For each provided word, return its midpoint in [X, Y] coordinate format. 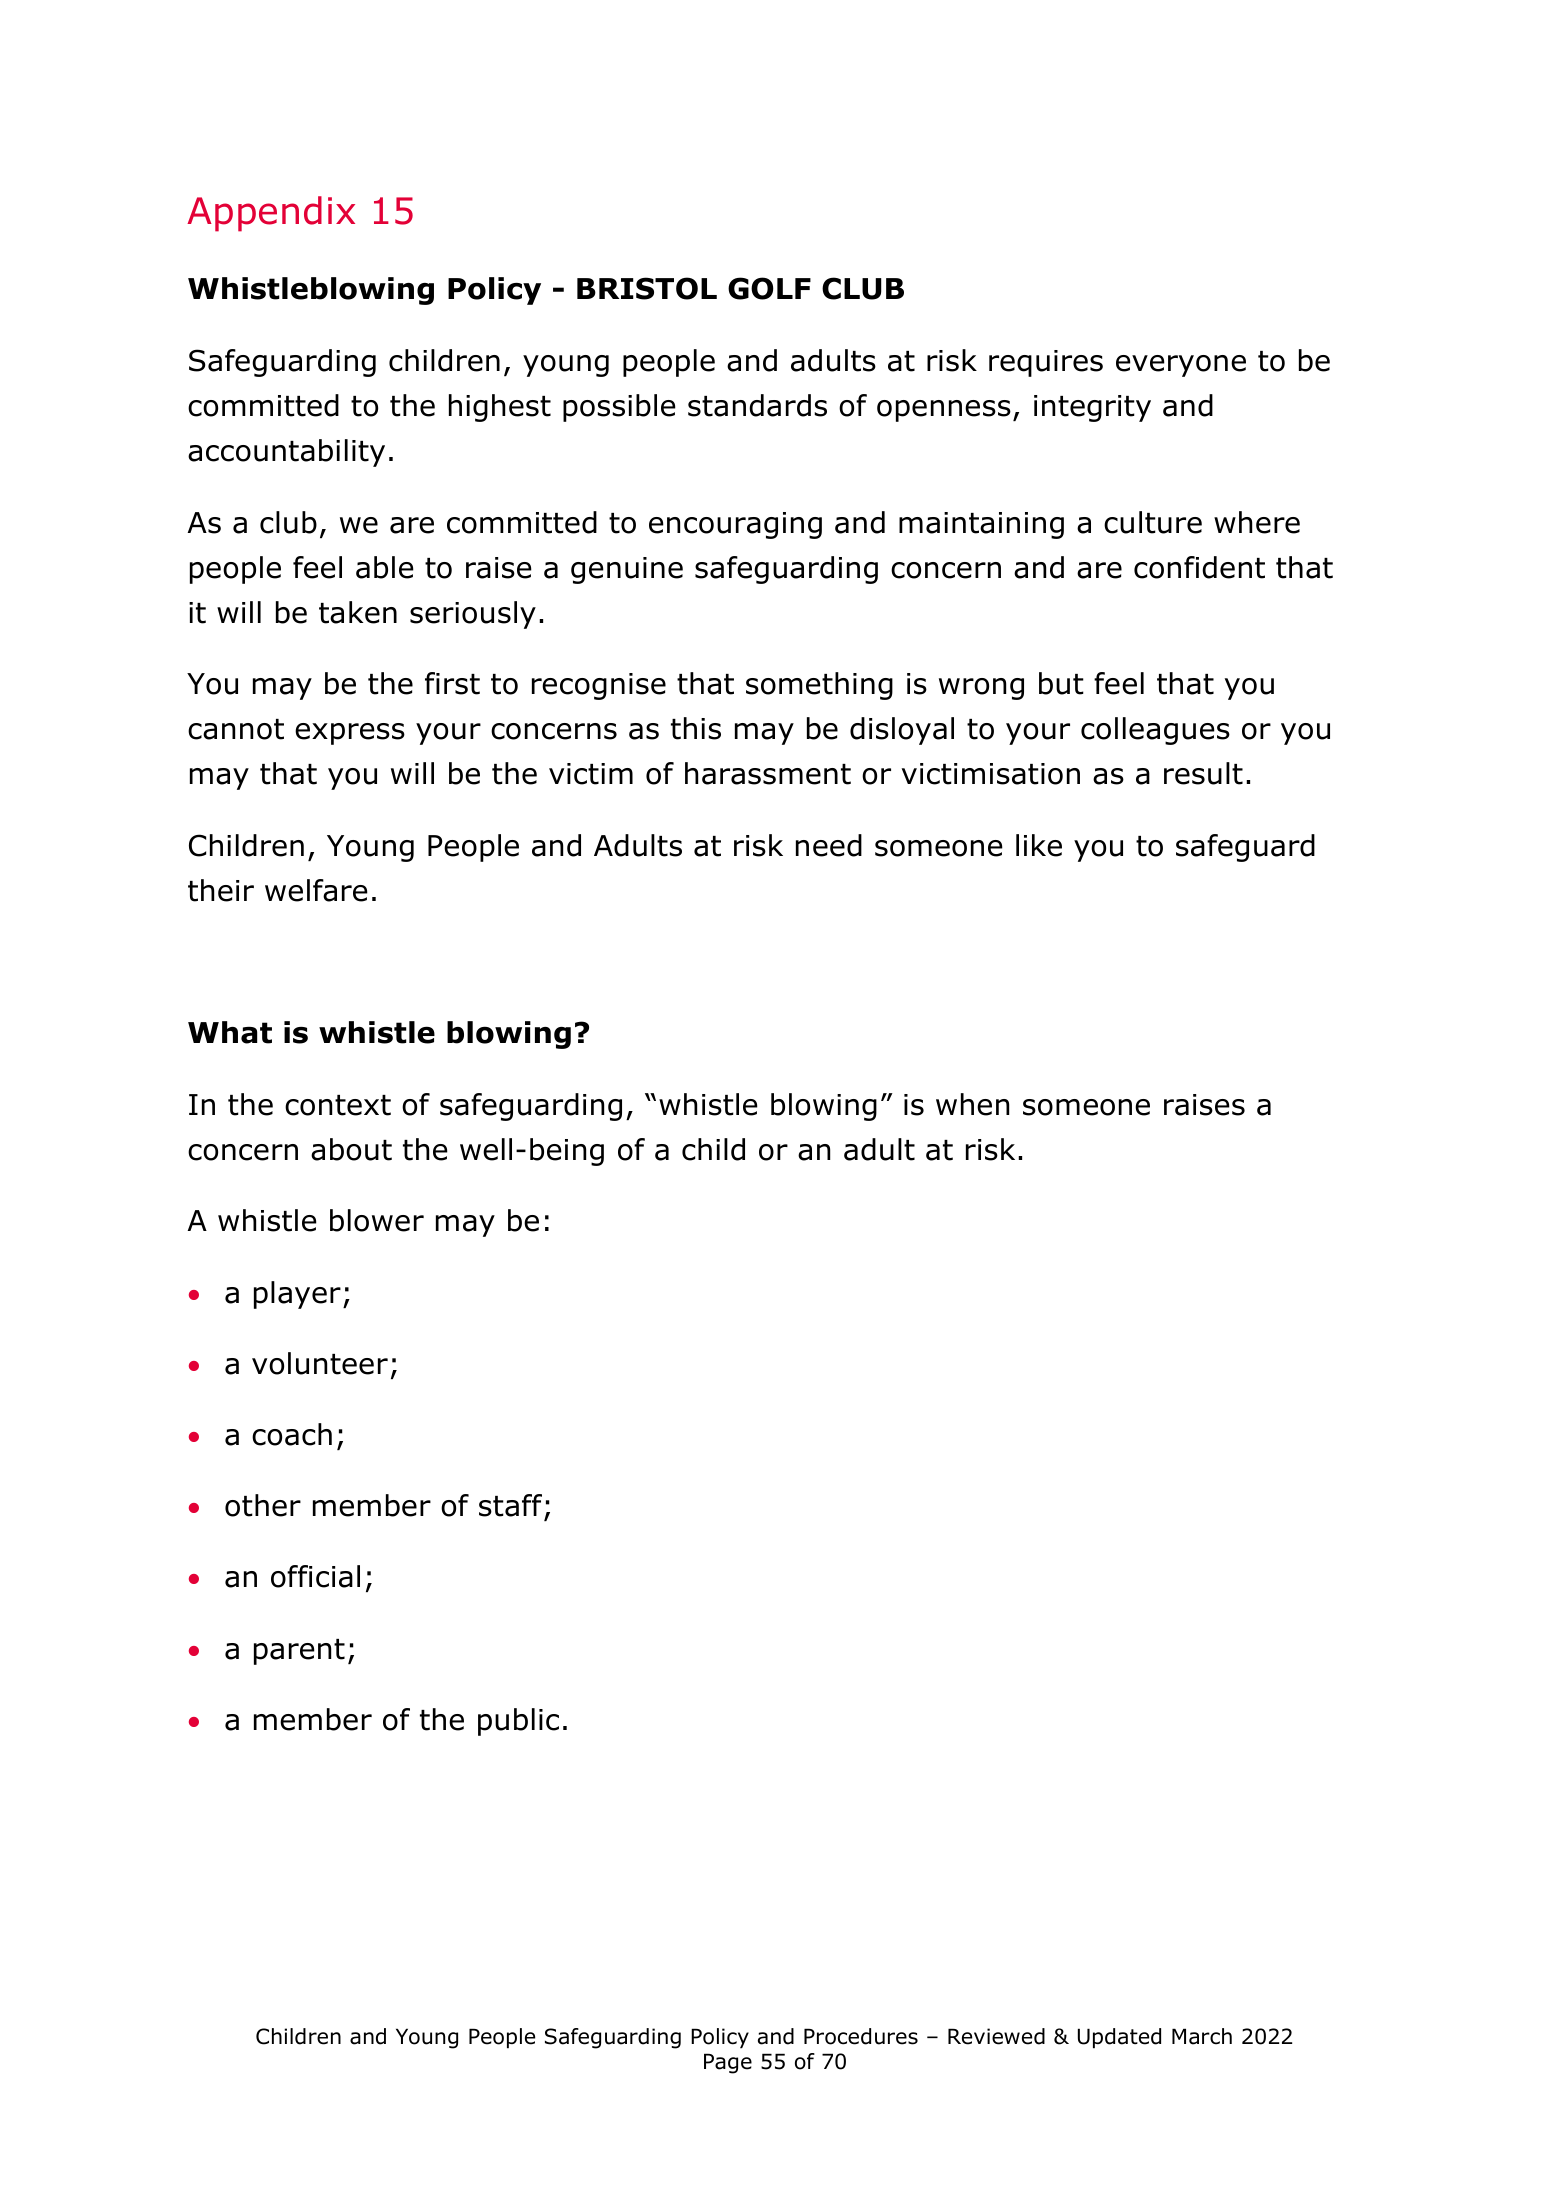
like [1039, 845]
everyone [1181, 366]
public [518, 1722]
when [972, 1104]
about [351, 1149]
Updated [1119, 2038]
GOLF [769, 288]
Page [728, 2063]
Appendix [271, 214]
